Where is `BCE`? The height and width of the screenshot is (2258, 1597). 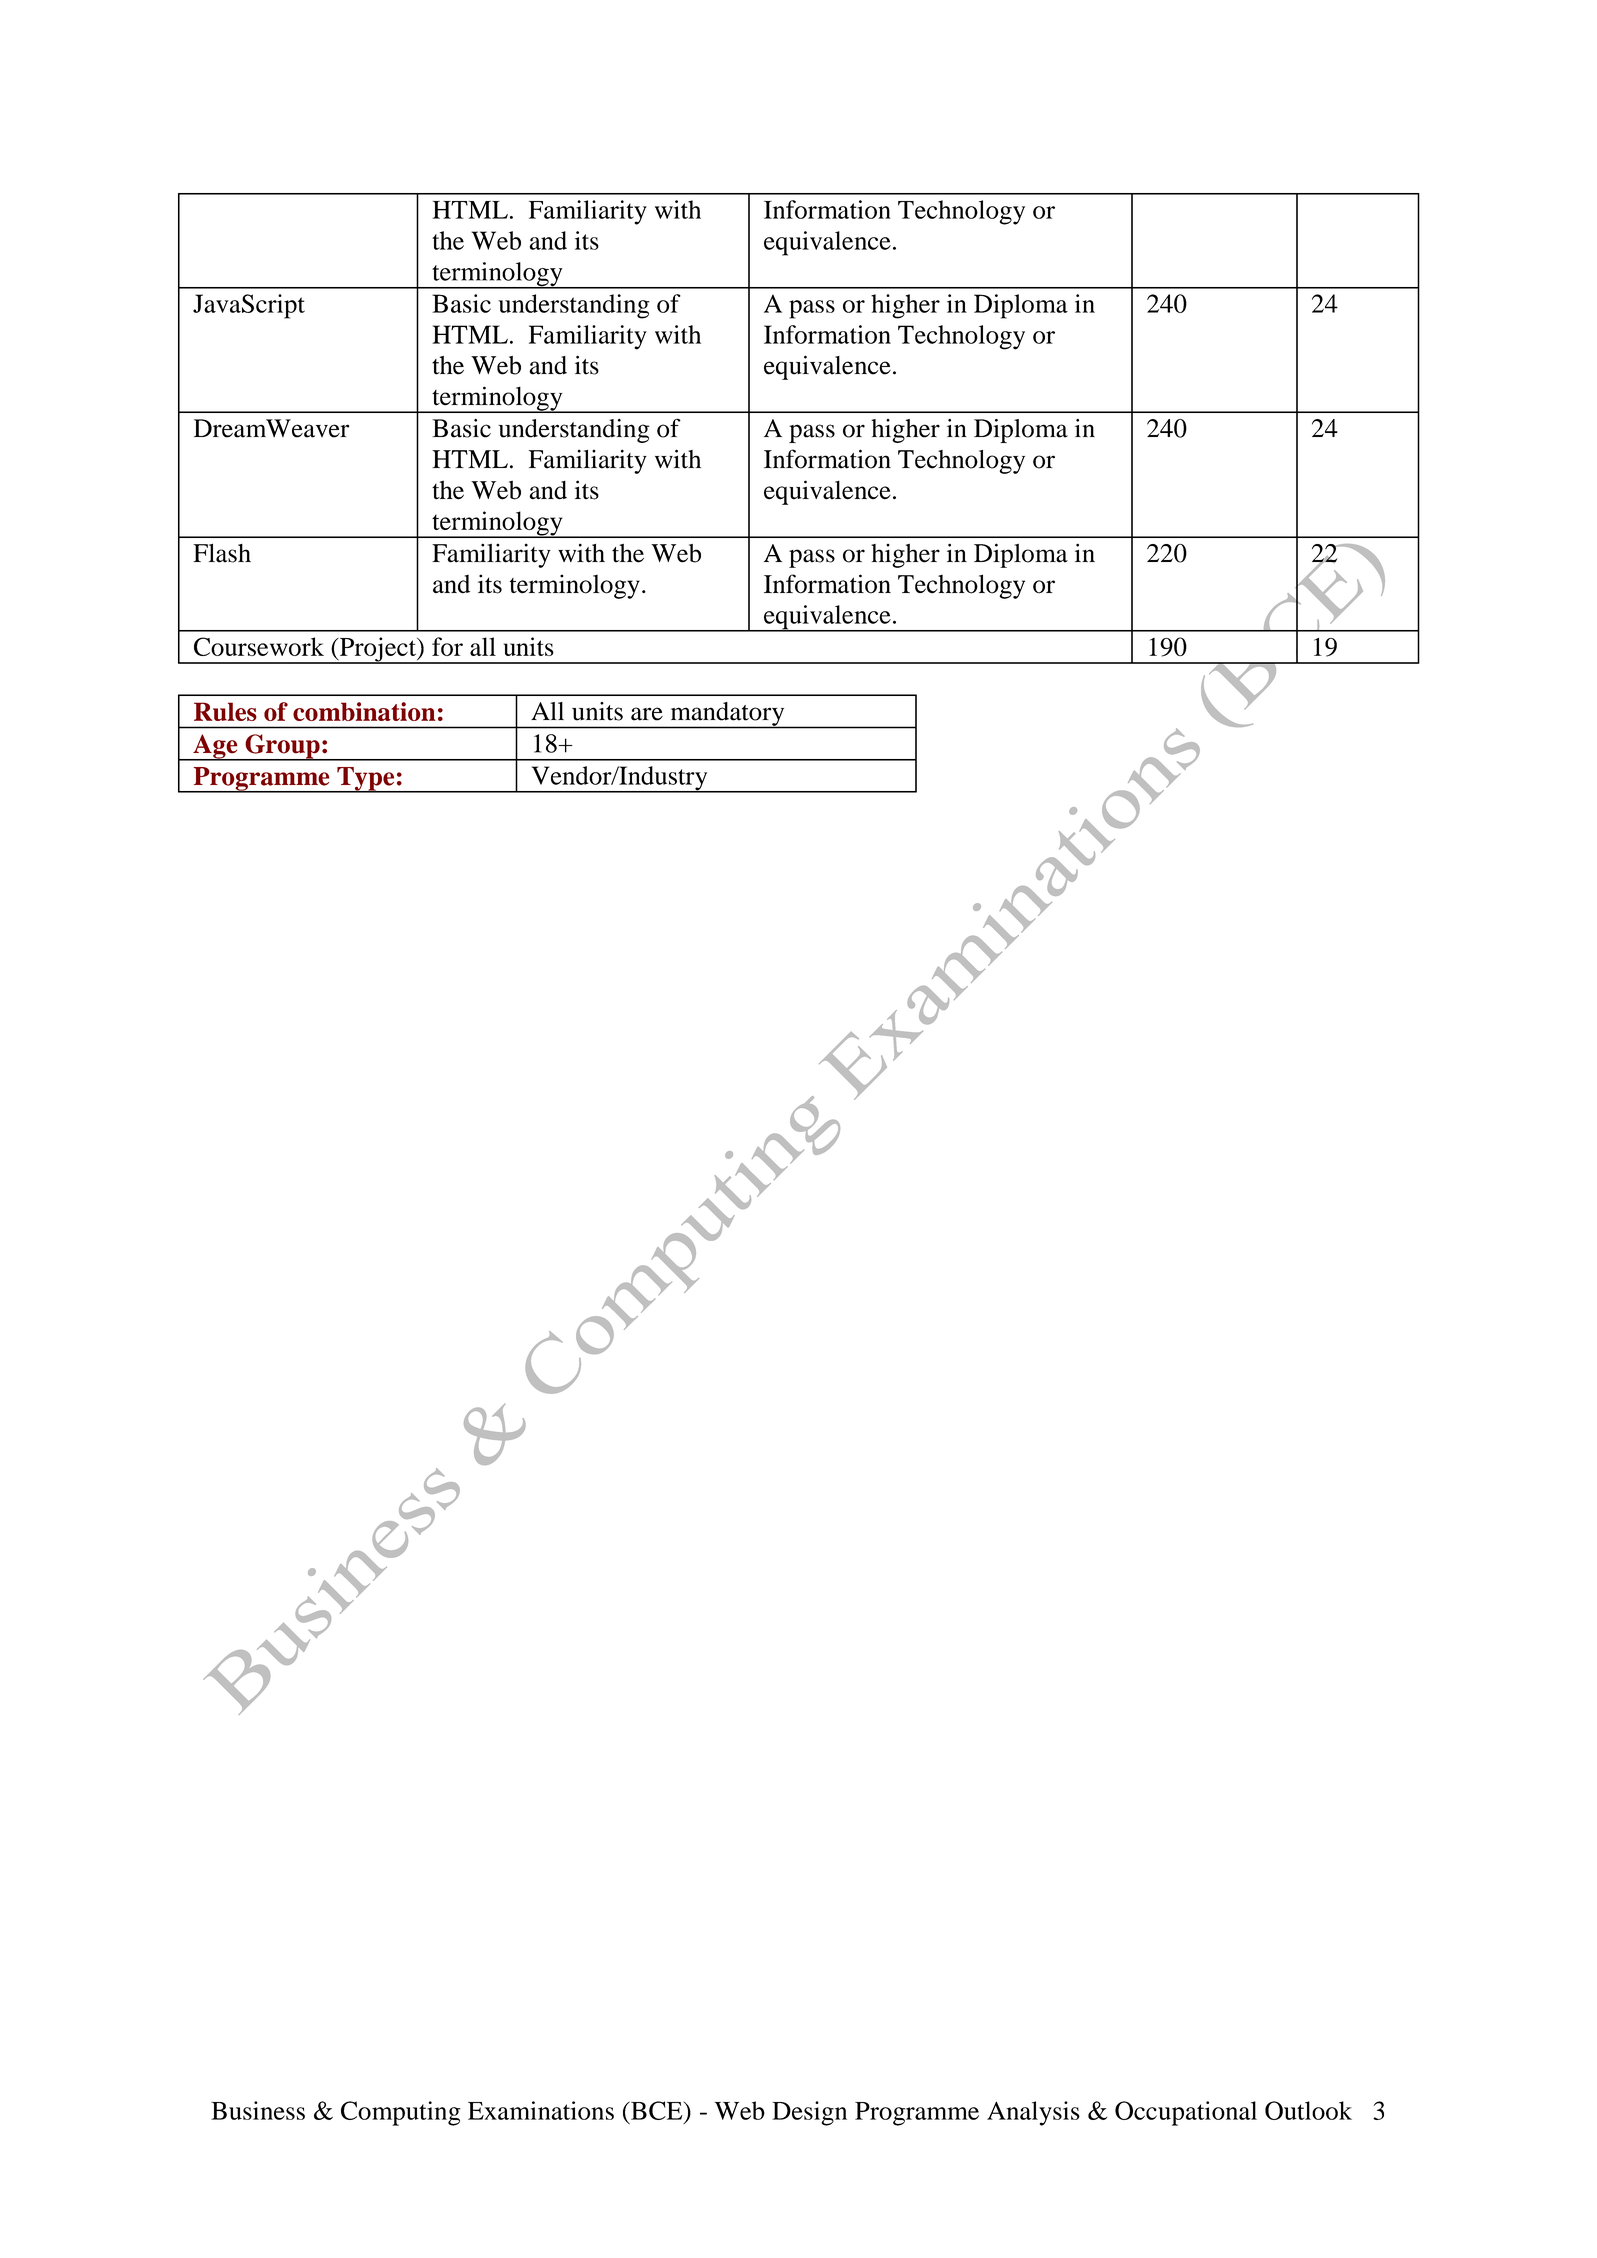
BCE is located at coordinates (657, 2110).
